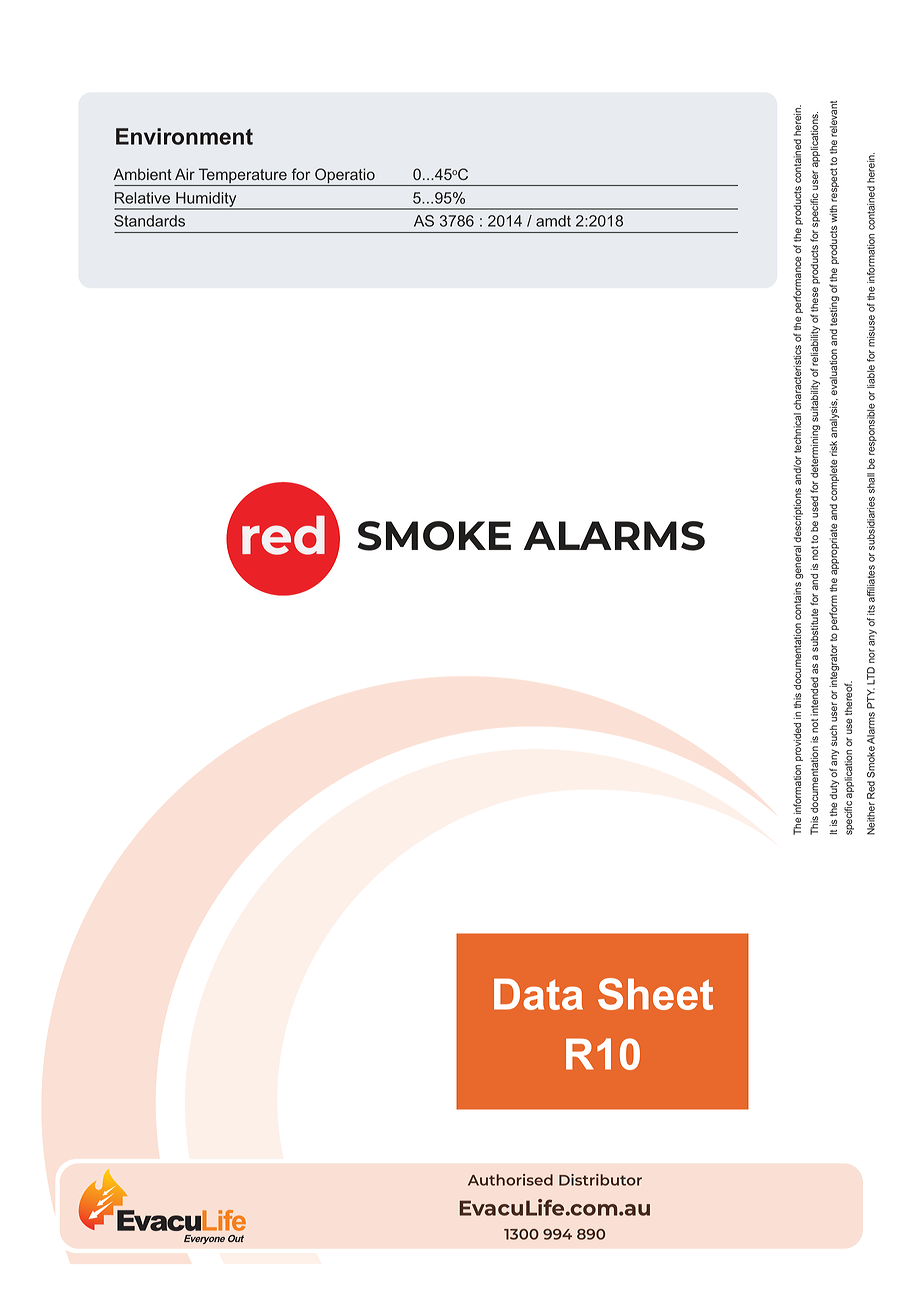 The height and width of the page is (1296, 924). Describe the element at coordinates (538, 994) in the page. I see `Data` at that location.
